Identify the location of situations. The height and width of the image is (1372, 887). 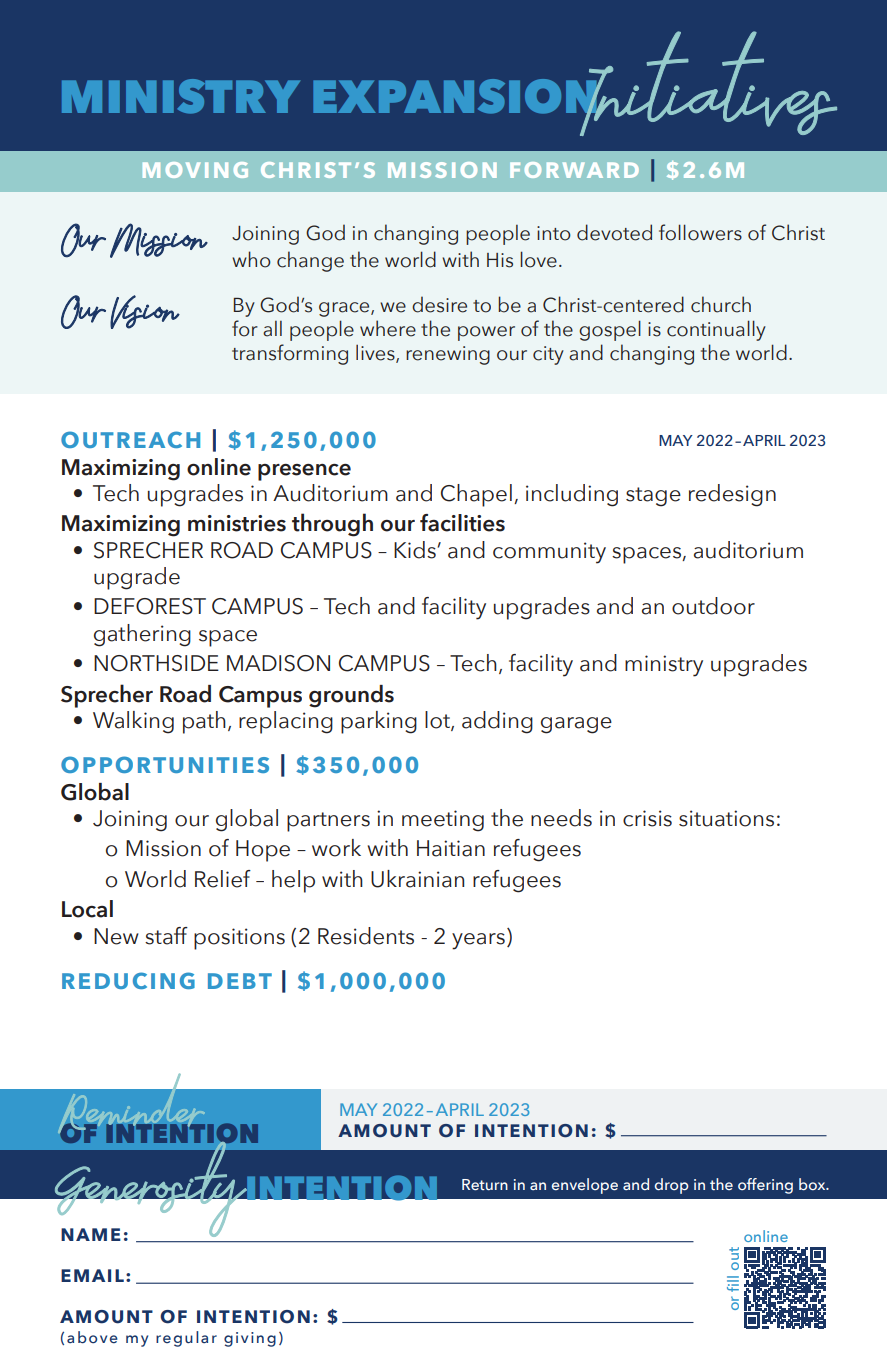
(726, 818).
